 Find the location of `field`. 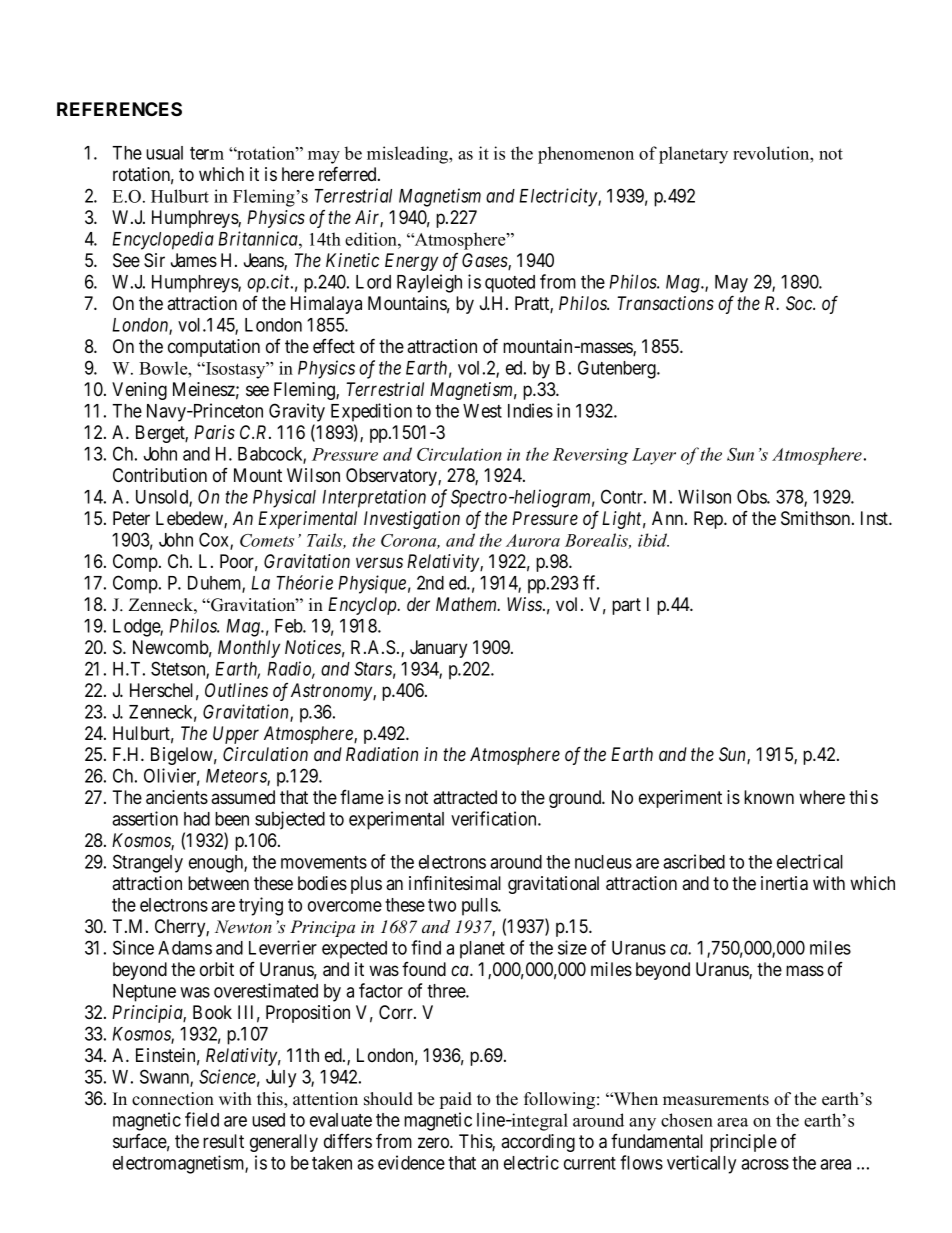

field is located at coordinates (202, 1119).
